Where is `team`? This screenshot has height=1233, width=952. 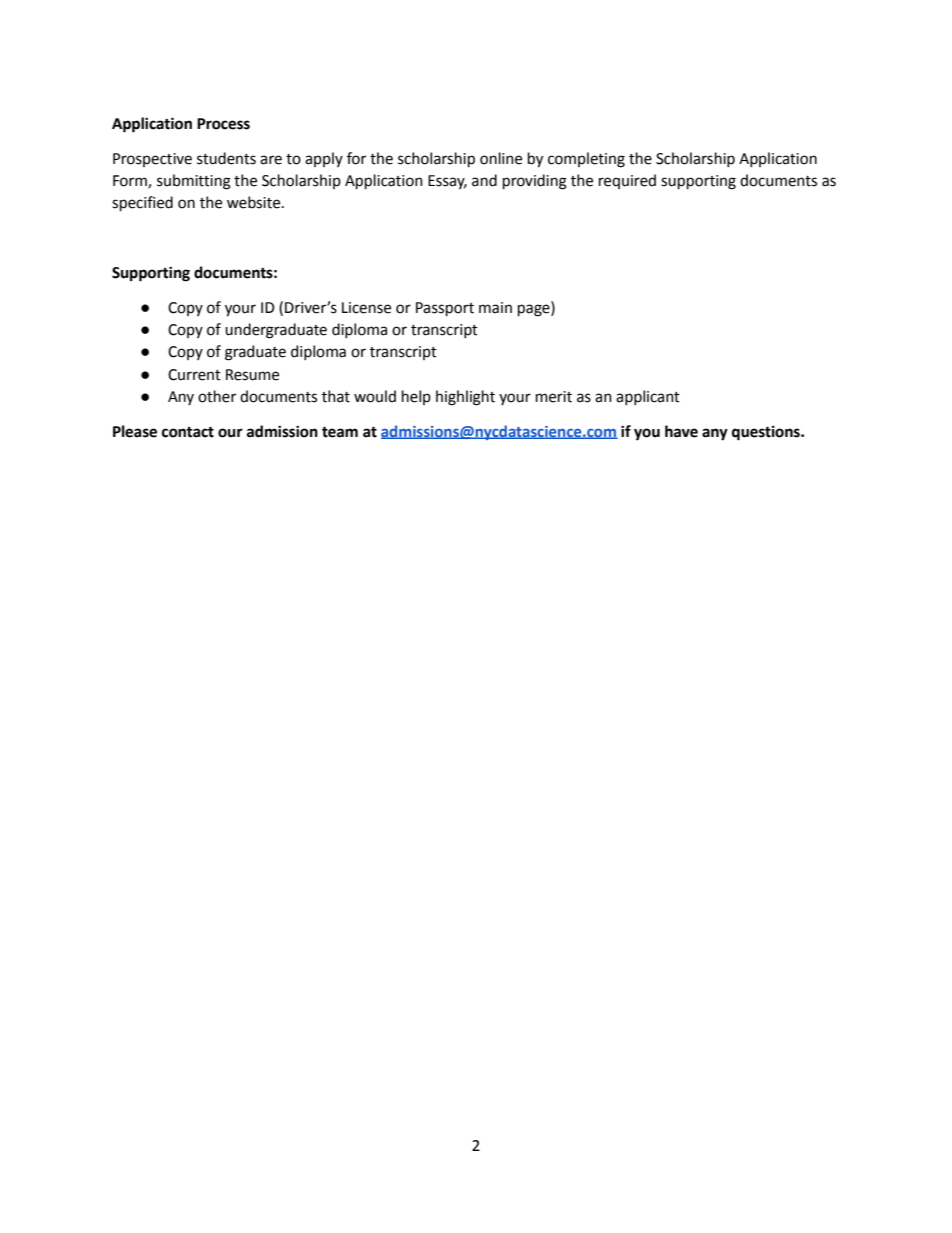 team is located at coordinates (340, 432).
